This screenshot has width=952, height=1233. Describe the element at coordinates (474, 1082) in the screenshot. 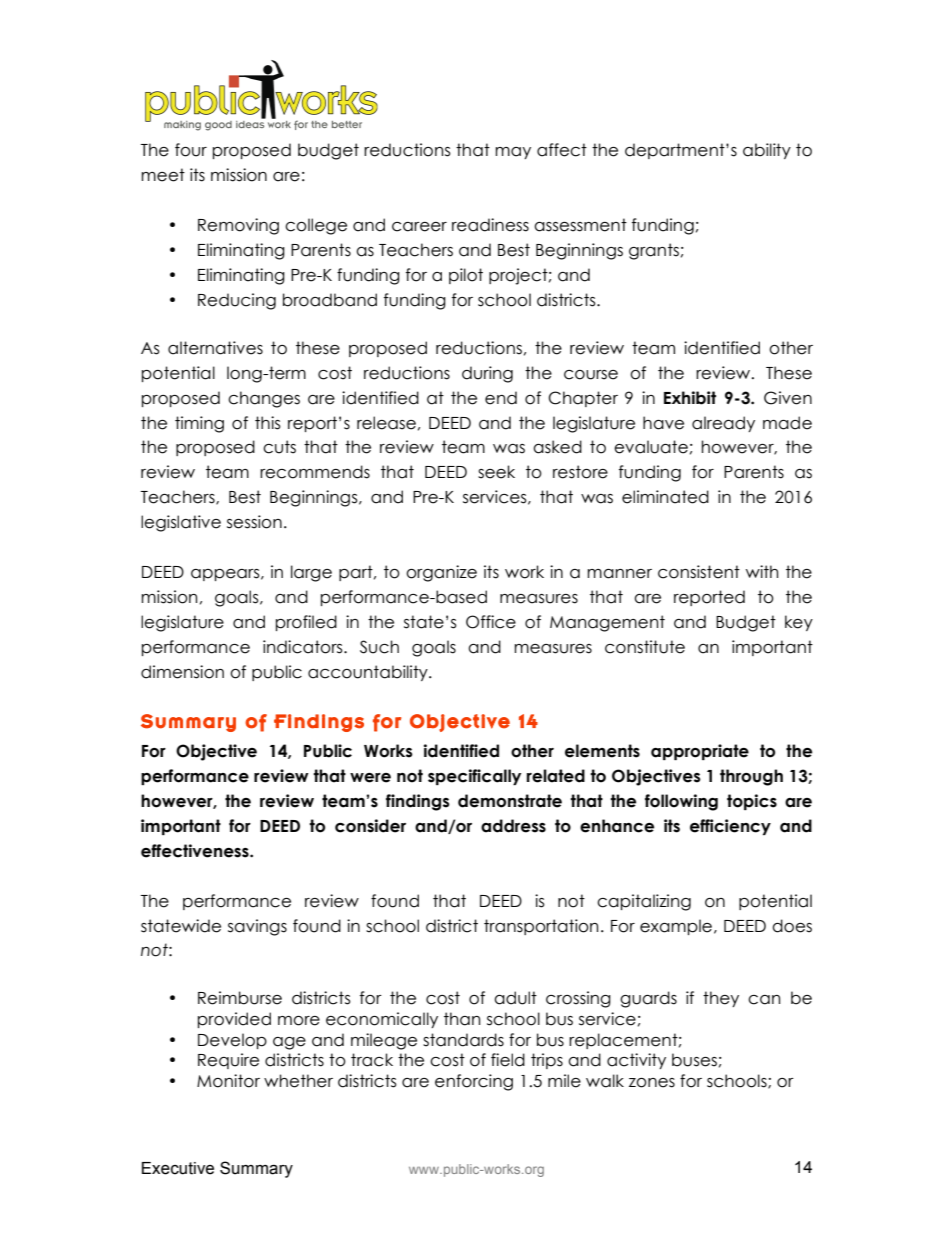

I see `enforcing` at that location.
